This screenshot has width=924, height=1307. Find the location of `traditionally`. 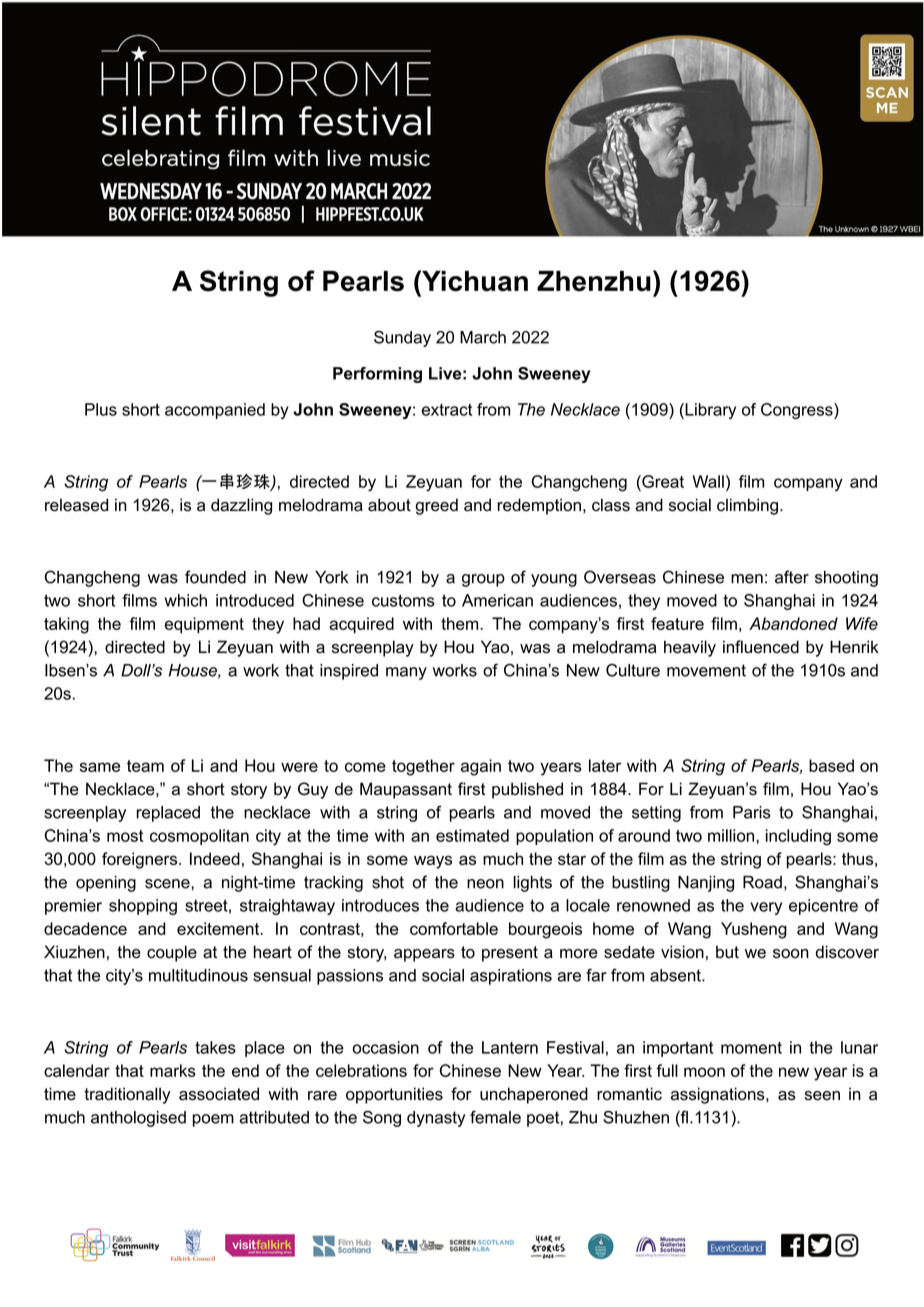

traditionally is located at coordinates (127, 1095).
